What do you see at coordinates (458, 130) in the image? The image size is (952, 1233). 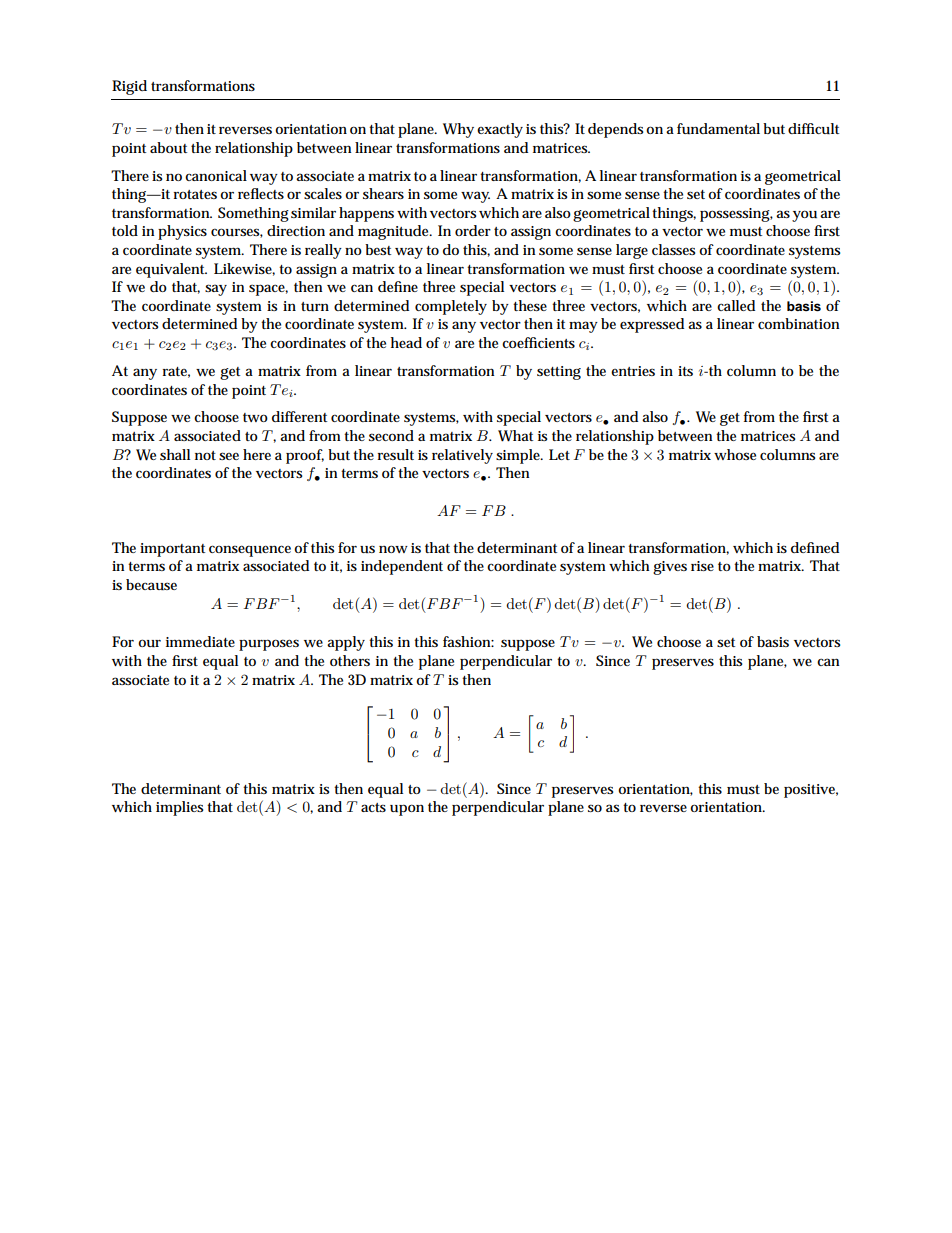 I see `Why` at bounding box center [458, 130].
